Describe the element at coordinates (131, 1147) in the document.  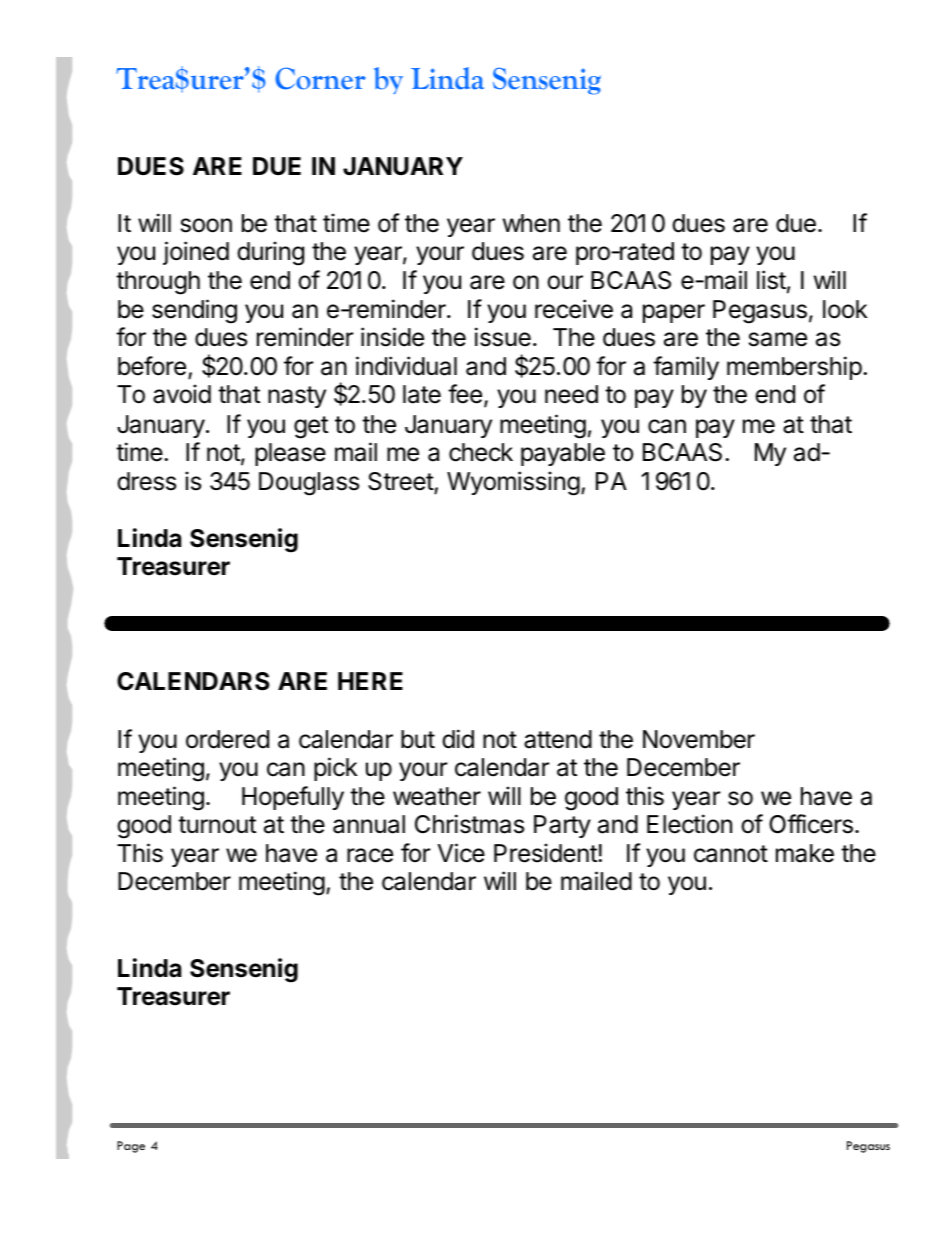
I see `Page` at that location.
